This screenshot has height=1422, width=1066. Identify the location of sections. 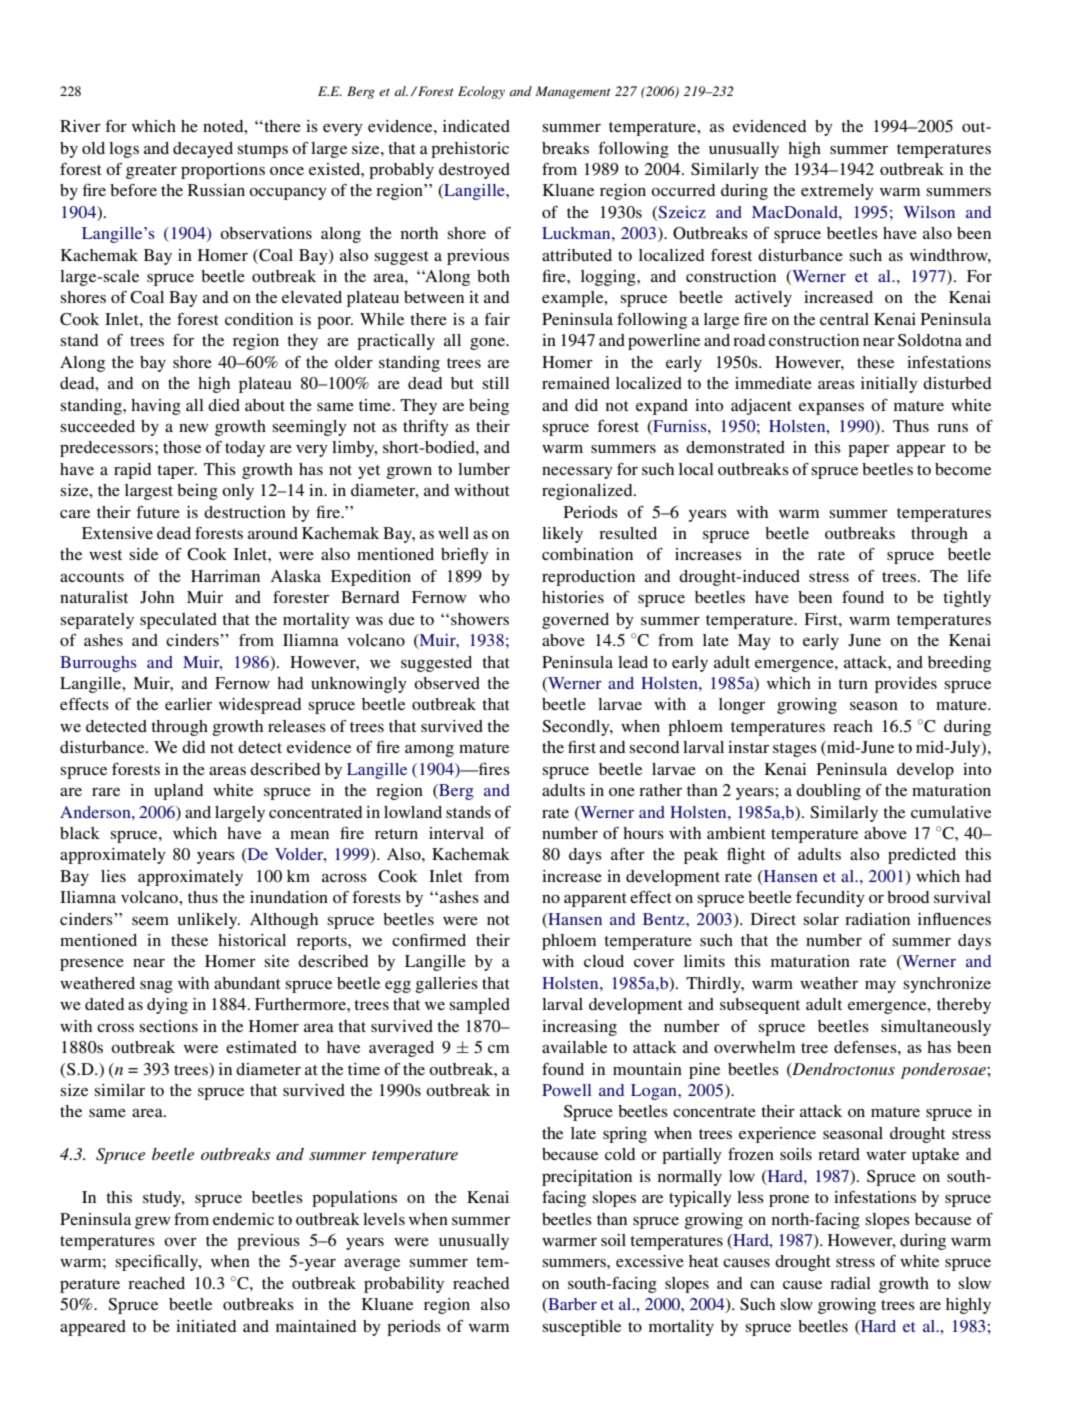
(168, 1026).
